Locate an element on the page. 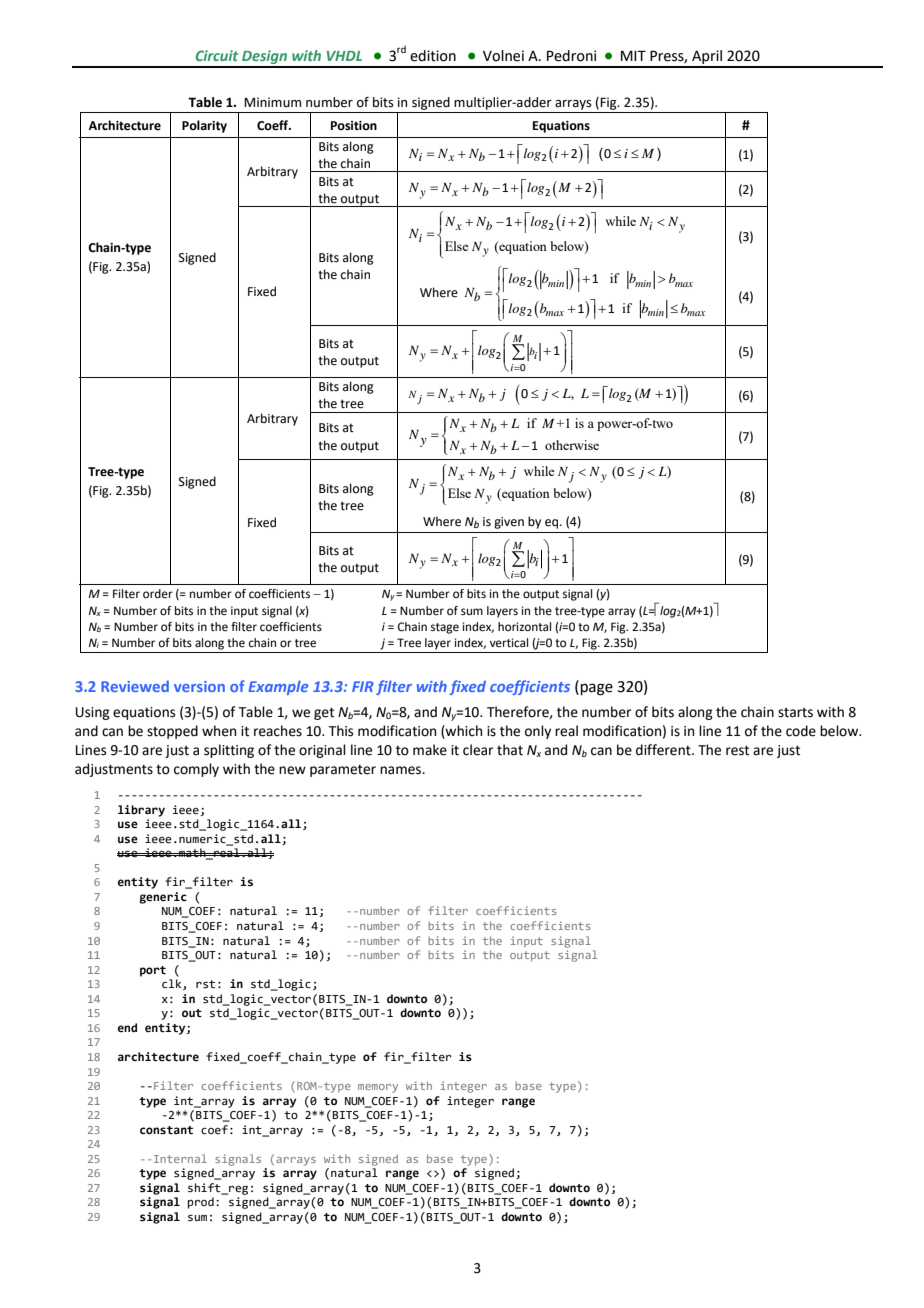  edition is located at coordinates (433, 56).
